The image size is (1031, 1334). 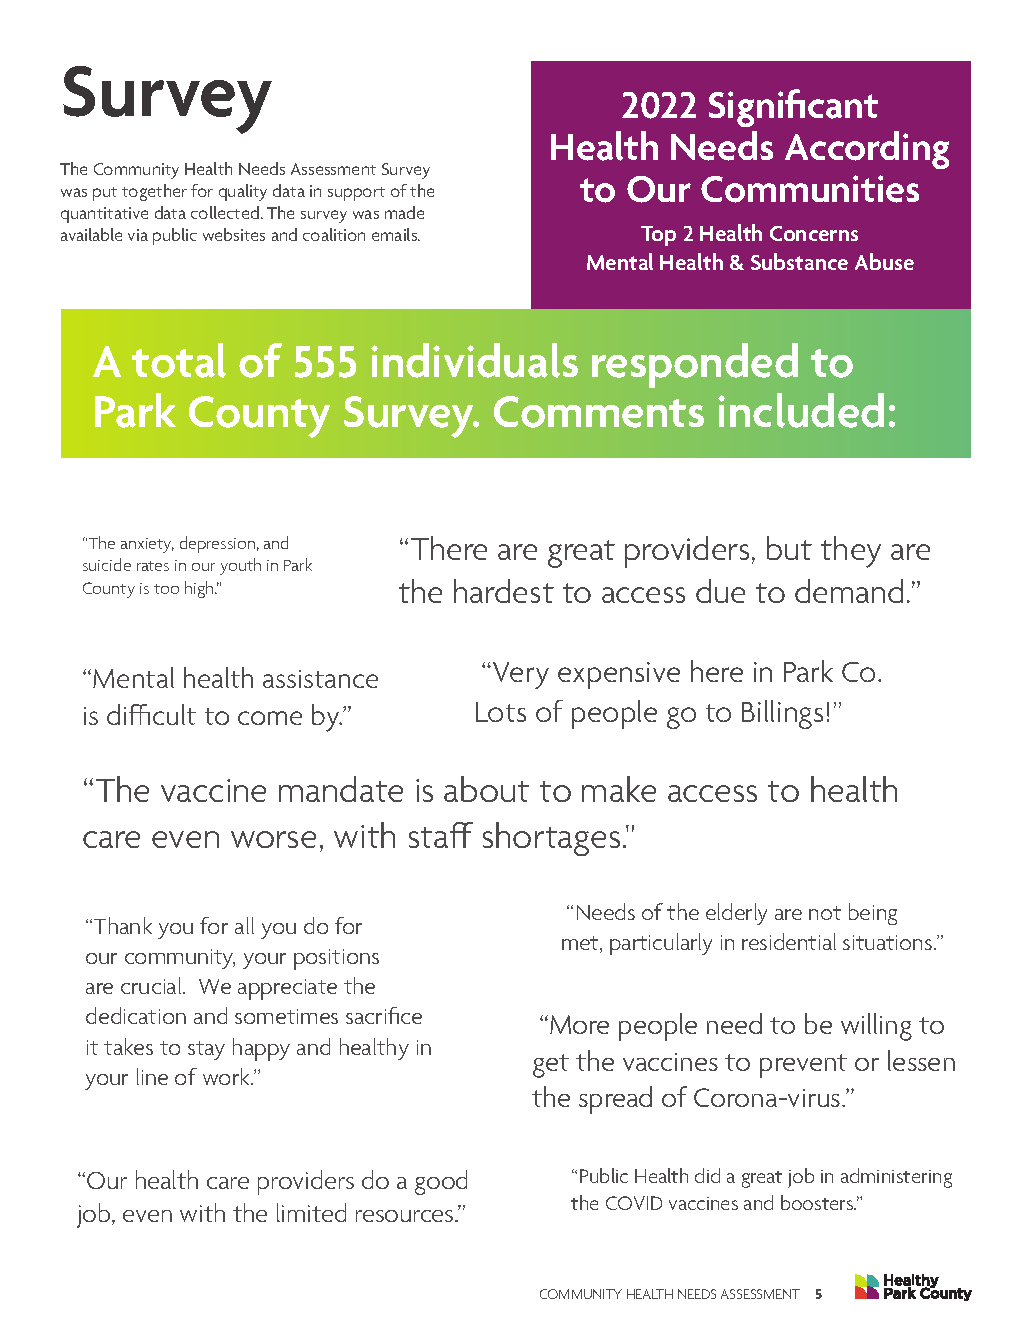 What do you see at coordinates (551, 839) in the page?
I see `shortages` at bounding box center [551, 839].
